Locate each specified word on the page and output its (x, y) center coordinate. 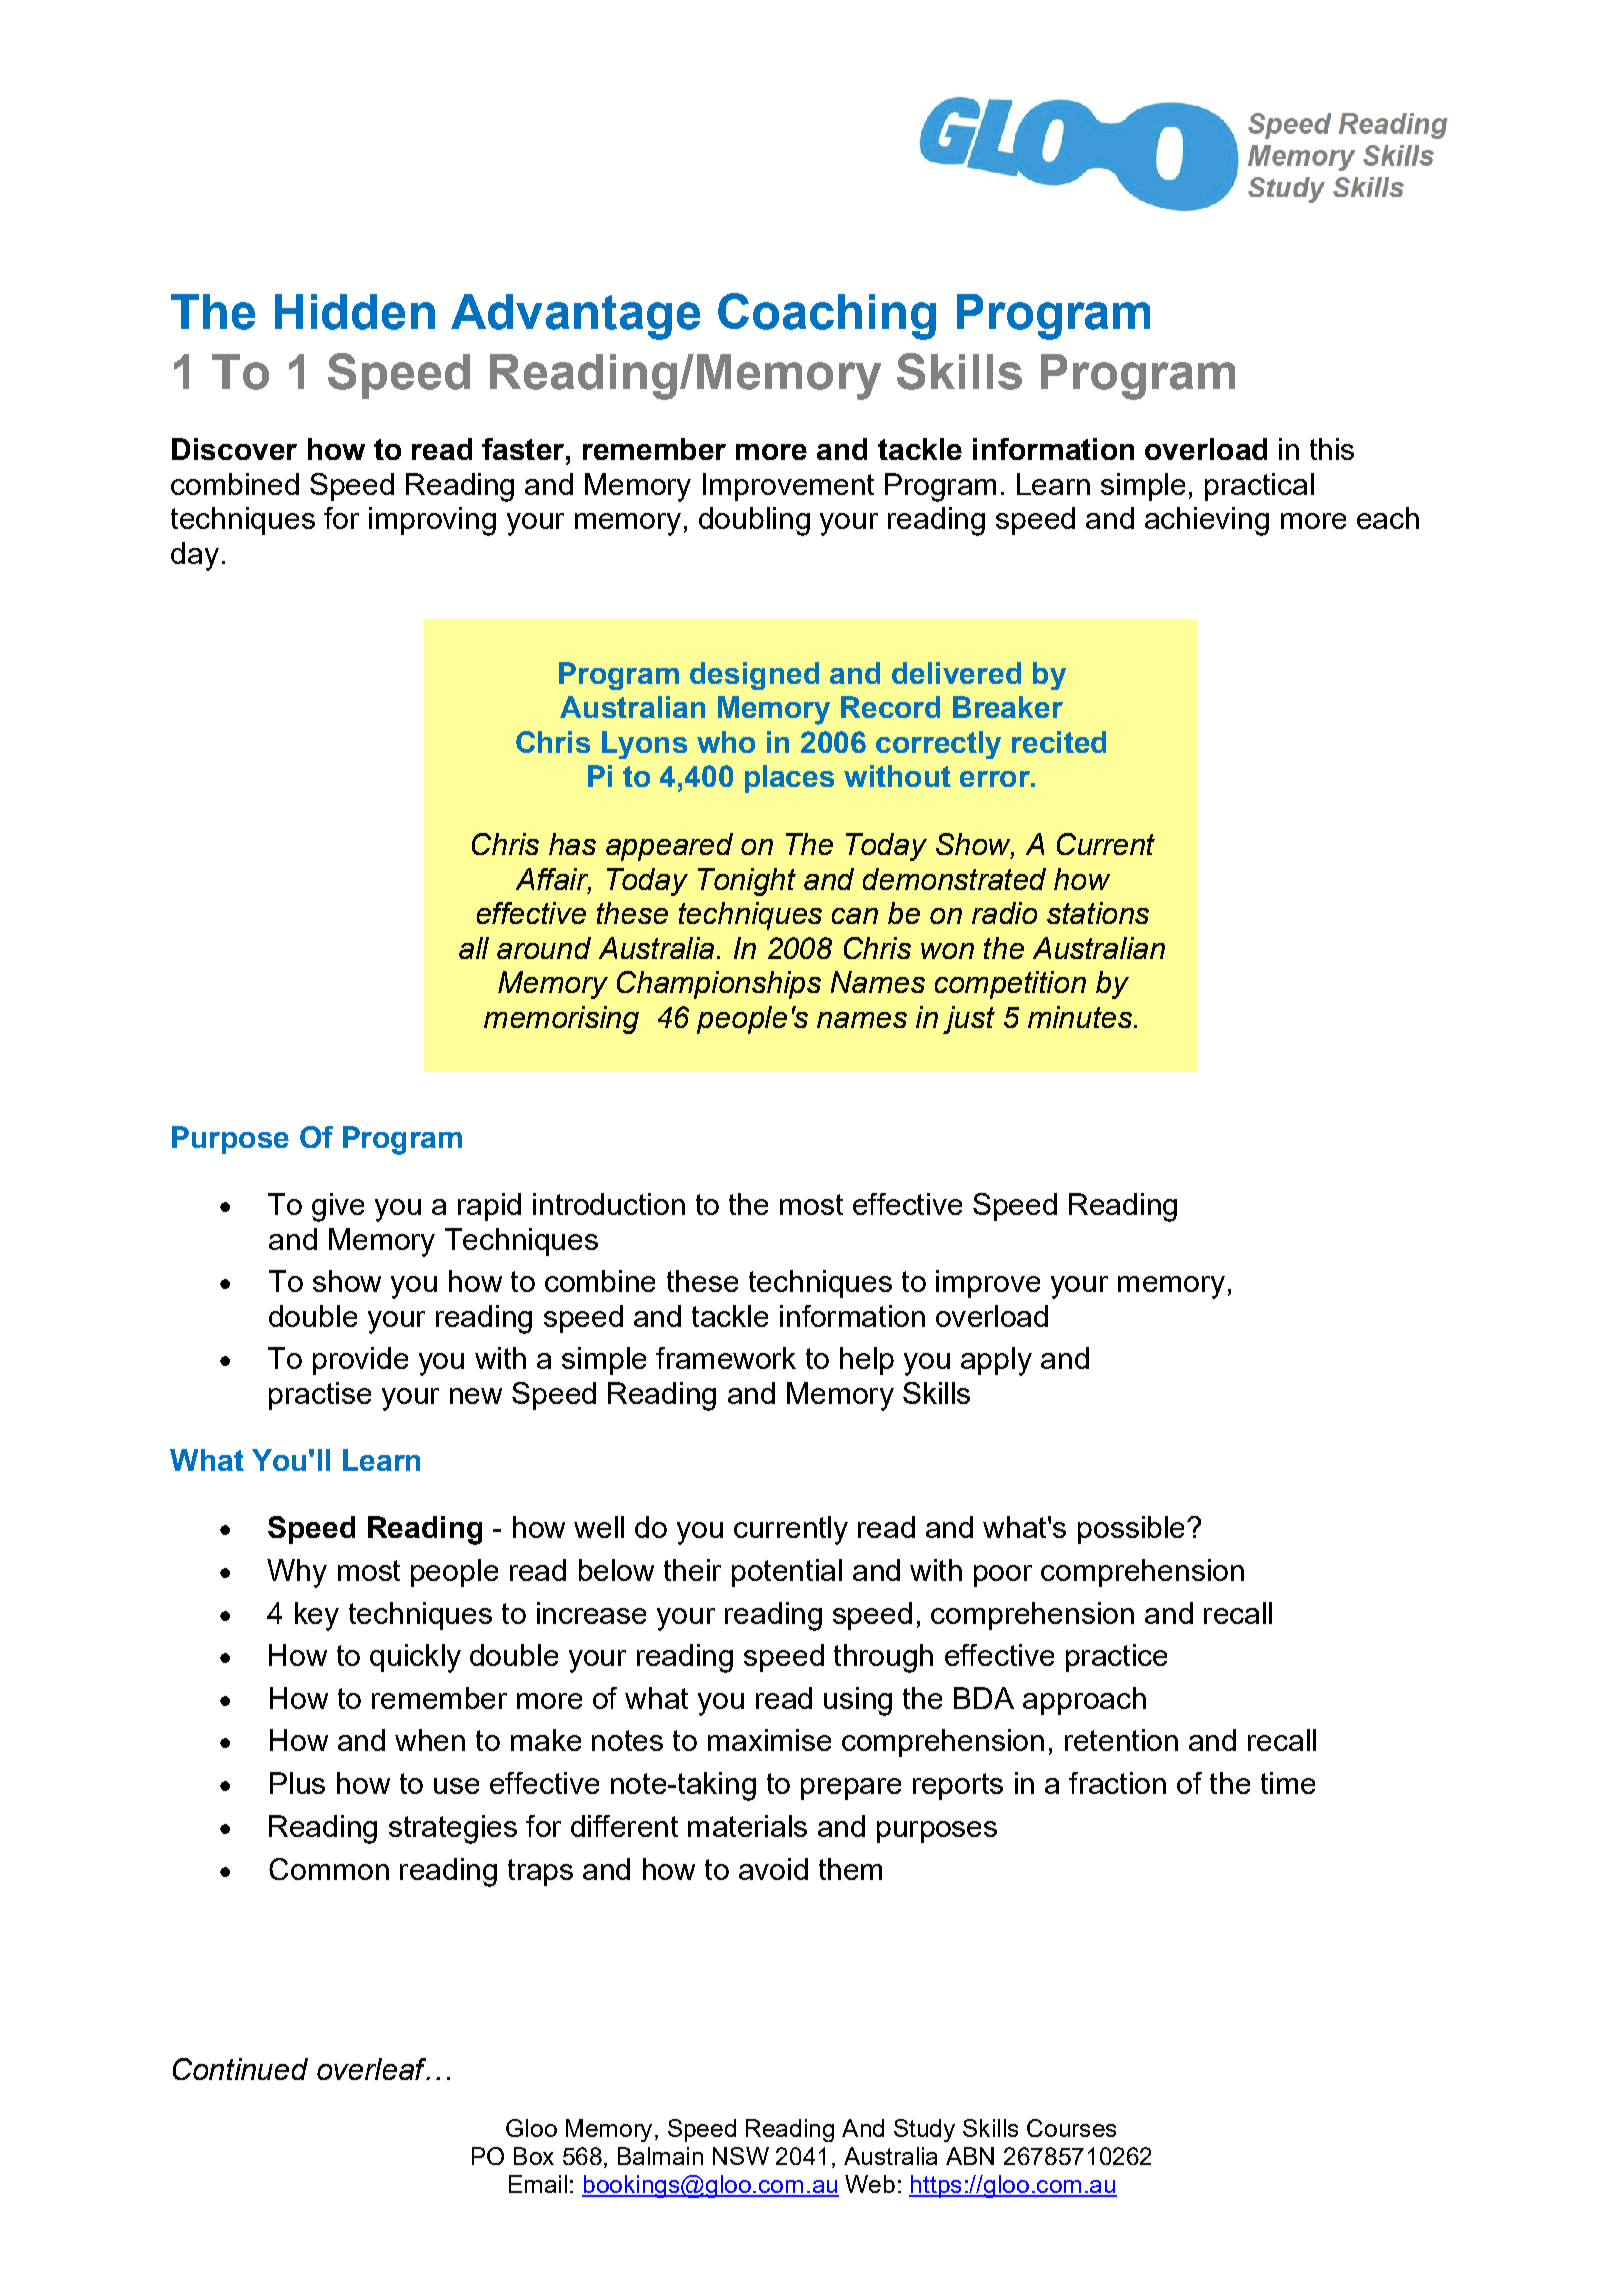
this (1332, 449)
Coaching (827, 316)
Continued (240, 2069)
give (338, 1207)
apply (996, 1361)
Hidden (355, 312)
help (867, 1361)
